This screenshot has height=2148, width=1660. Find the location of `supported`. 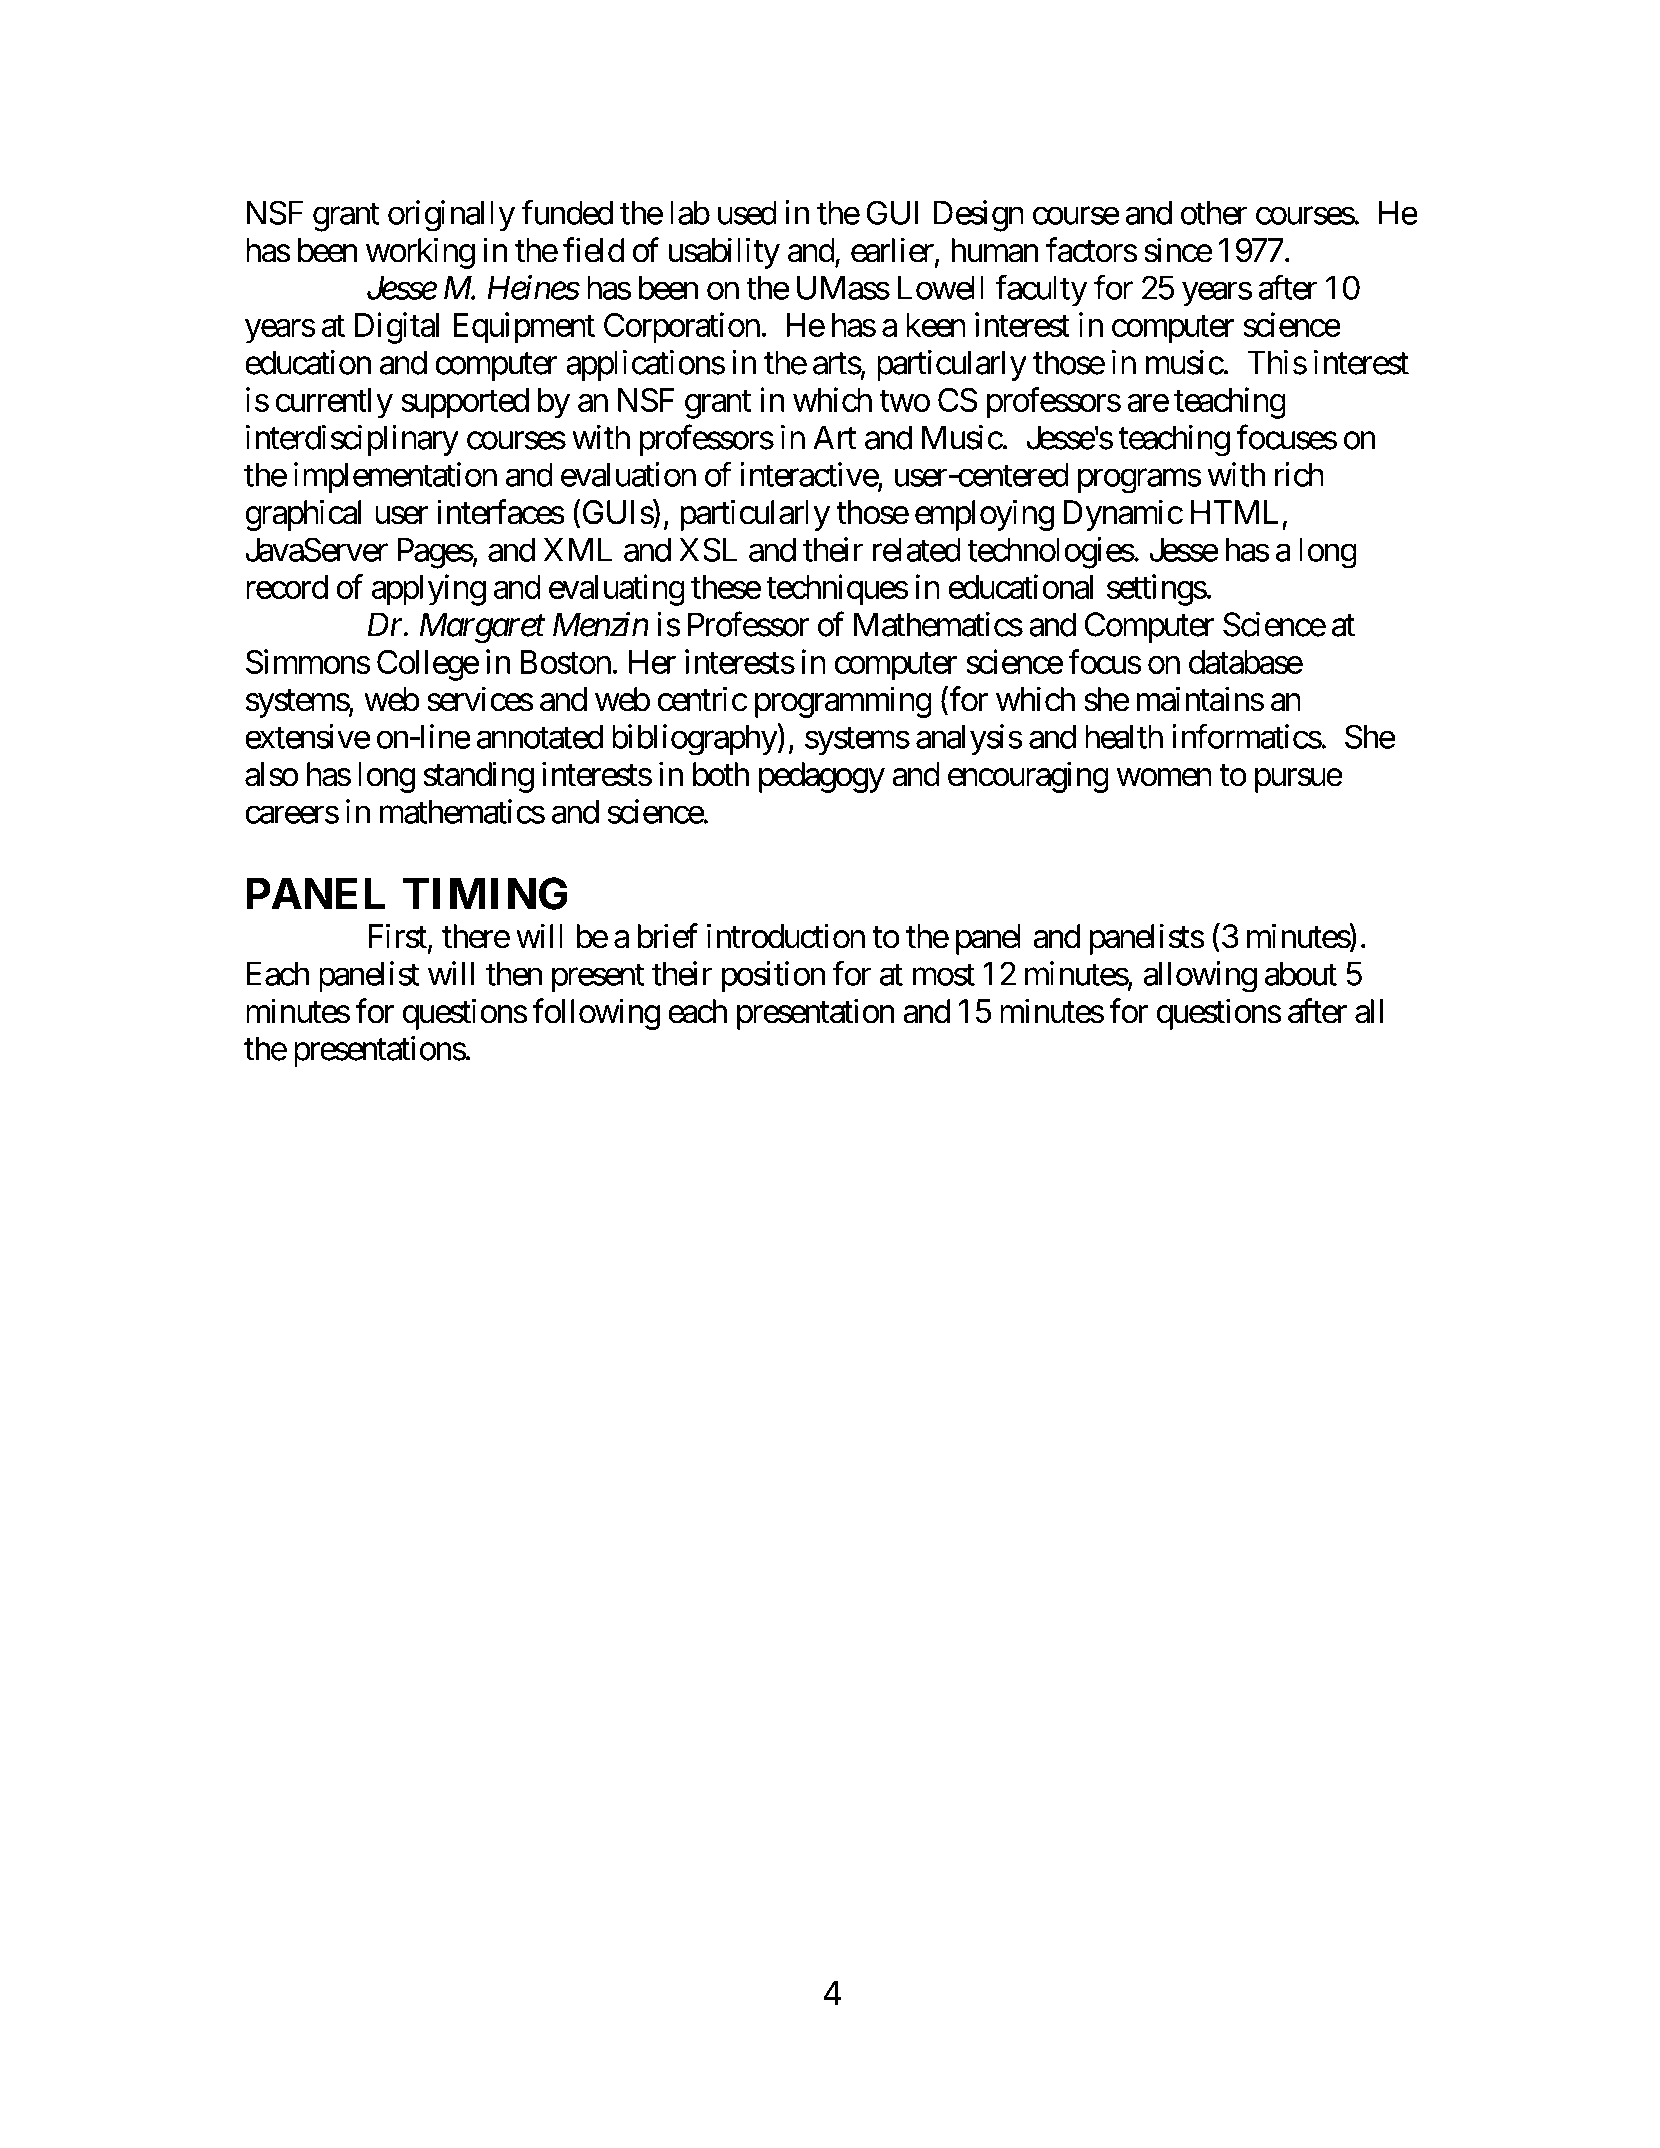

supported is located at coordinates (465, 403).
